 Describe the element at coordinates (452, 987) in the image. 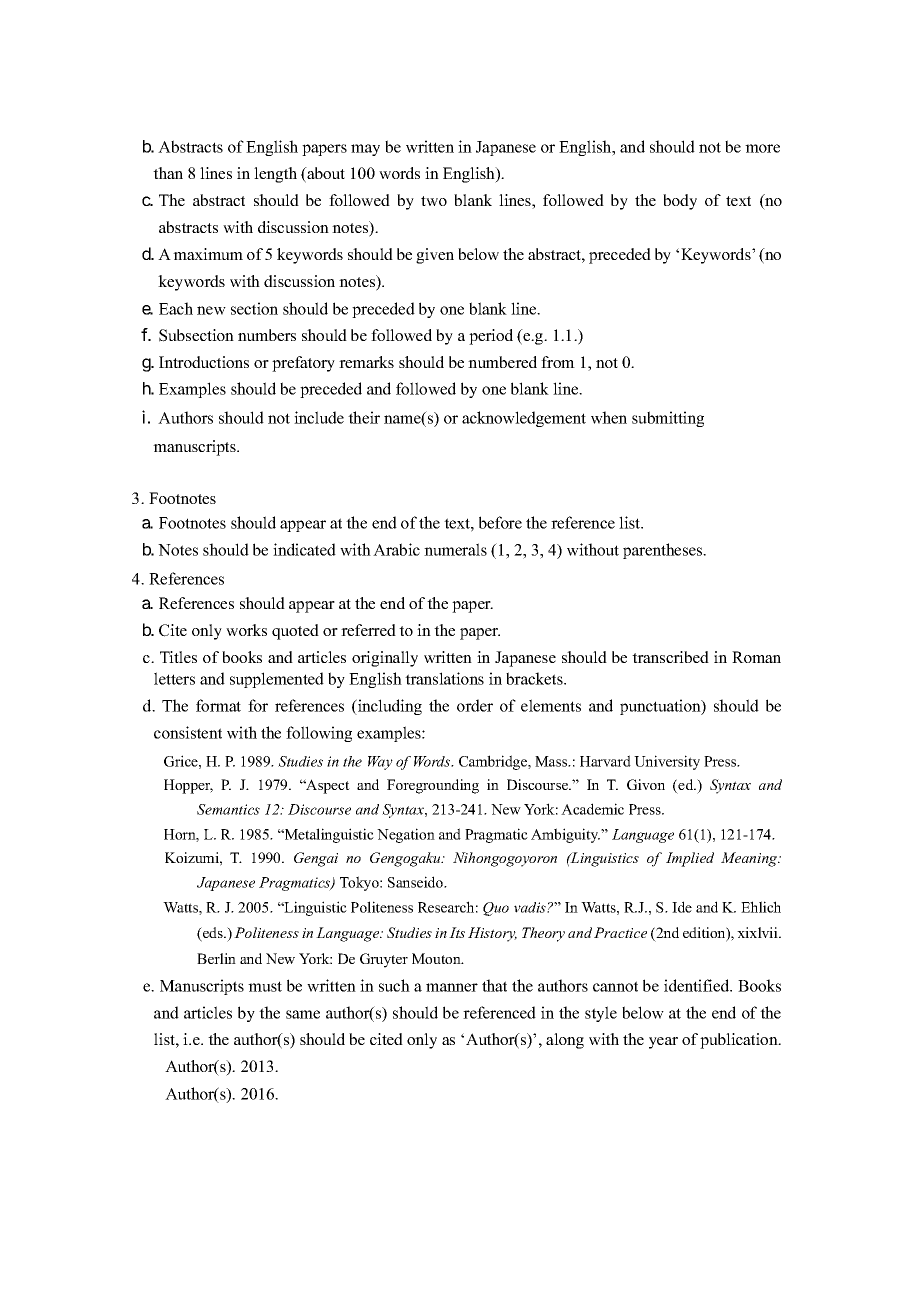

I see `manner` at that location.
